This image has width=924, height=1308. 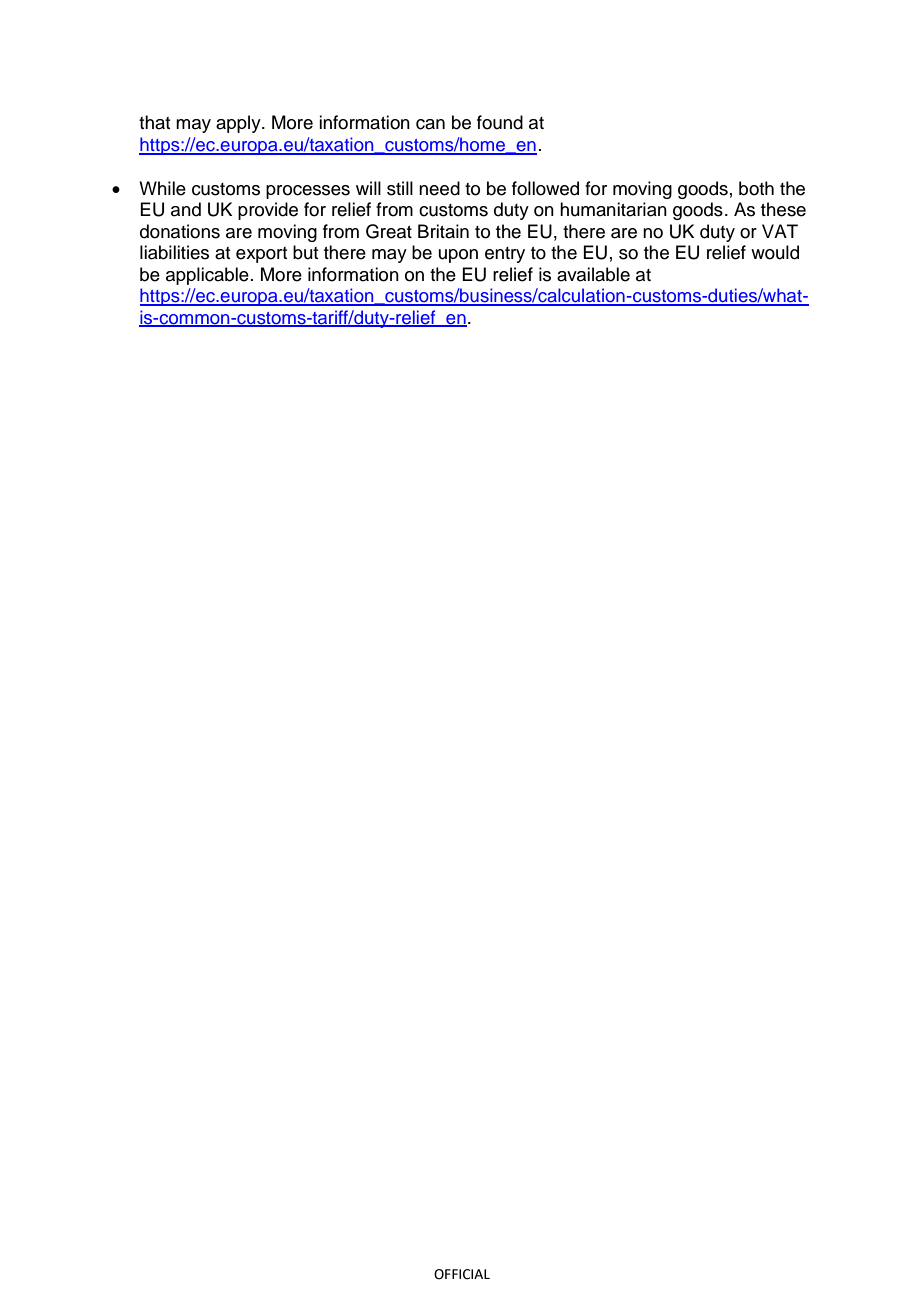 I want to click on need, so click(x=439, y=188).
